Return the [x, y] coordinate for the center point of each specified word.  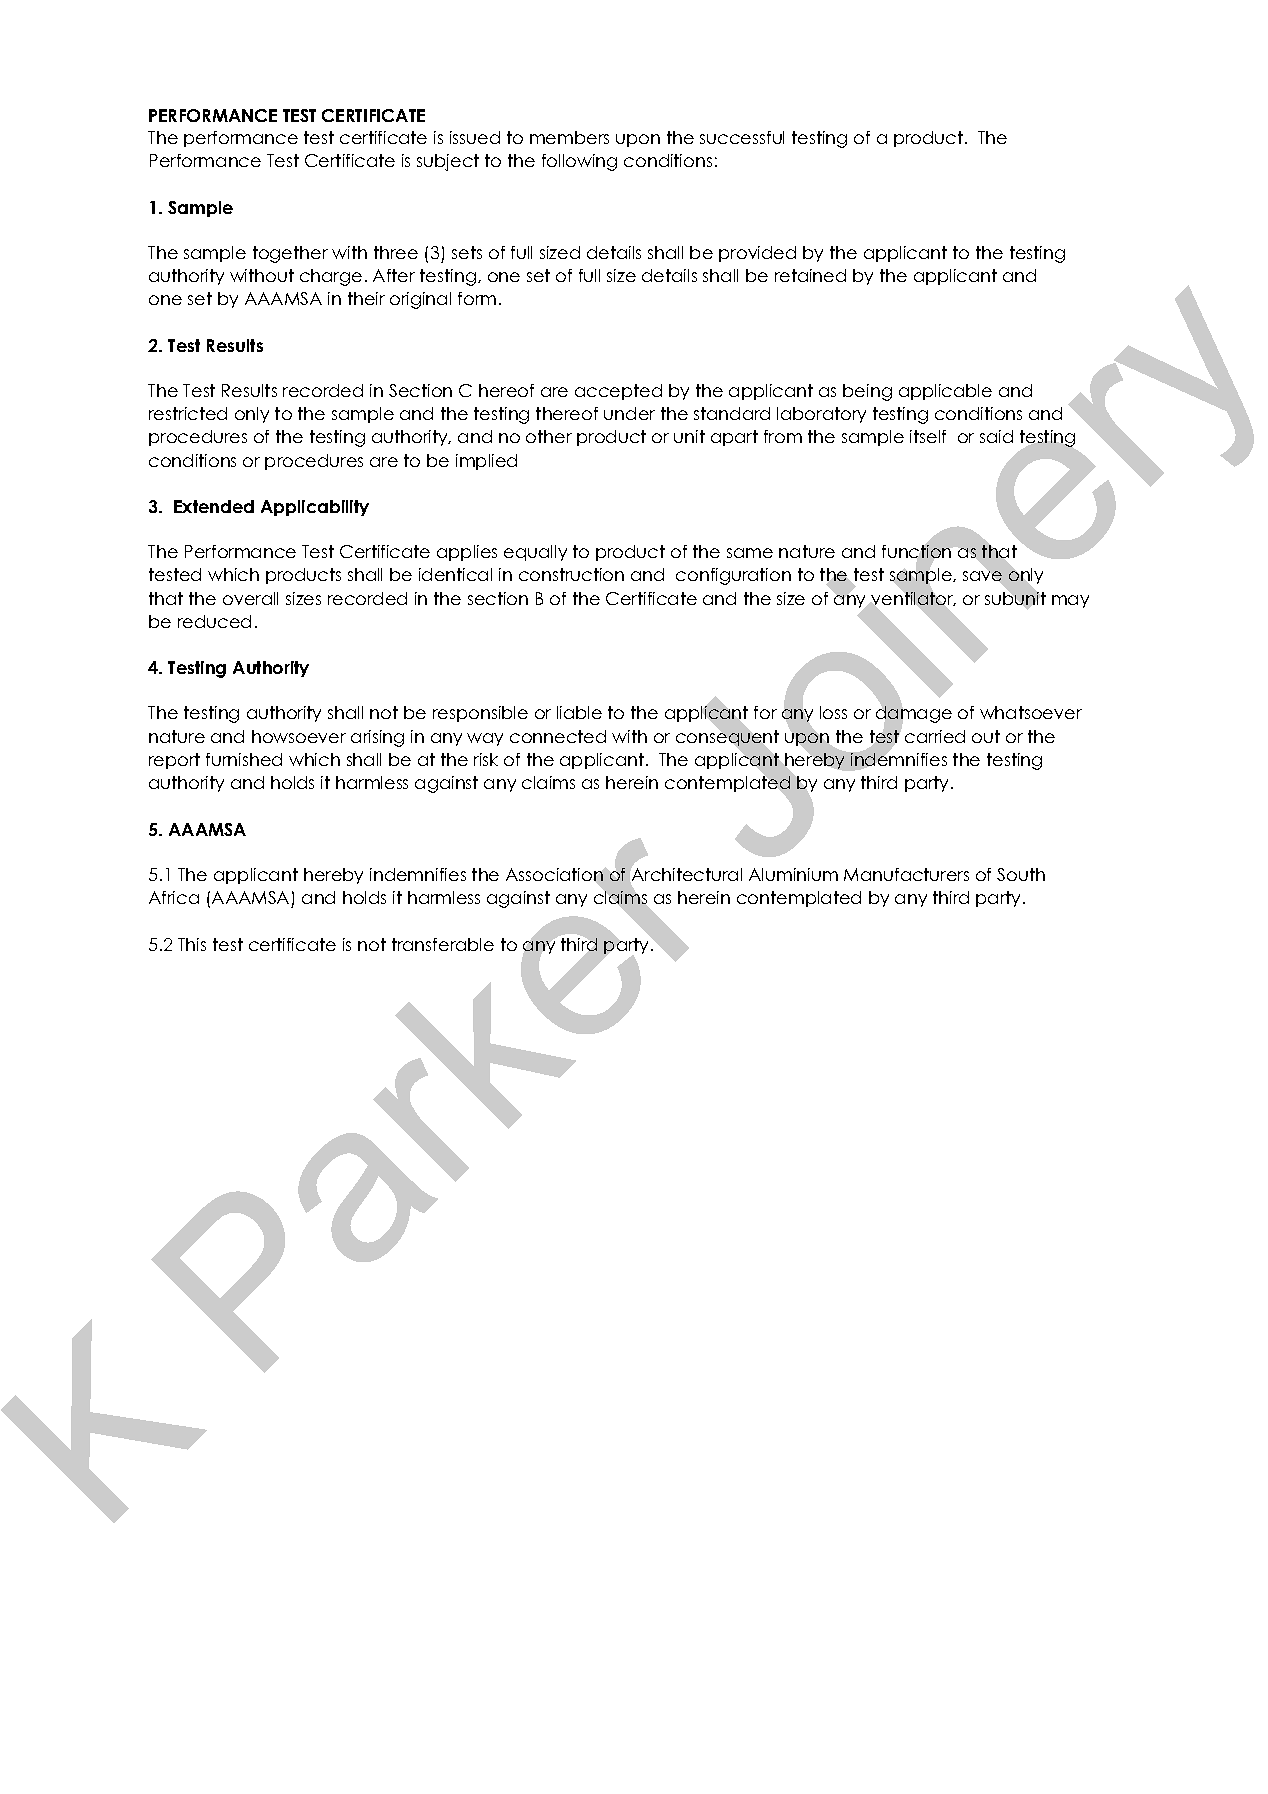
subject [448, 162]
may [1070, 601]
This [192, 944]
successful [742, 137]
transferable [443, 944]
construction [571, 574]
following [579, 162]
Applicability [315, 508]
